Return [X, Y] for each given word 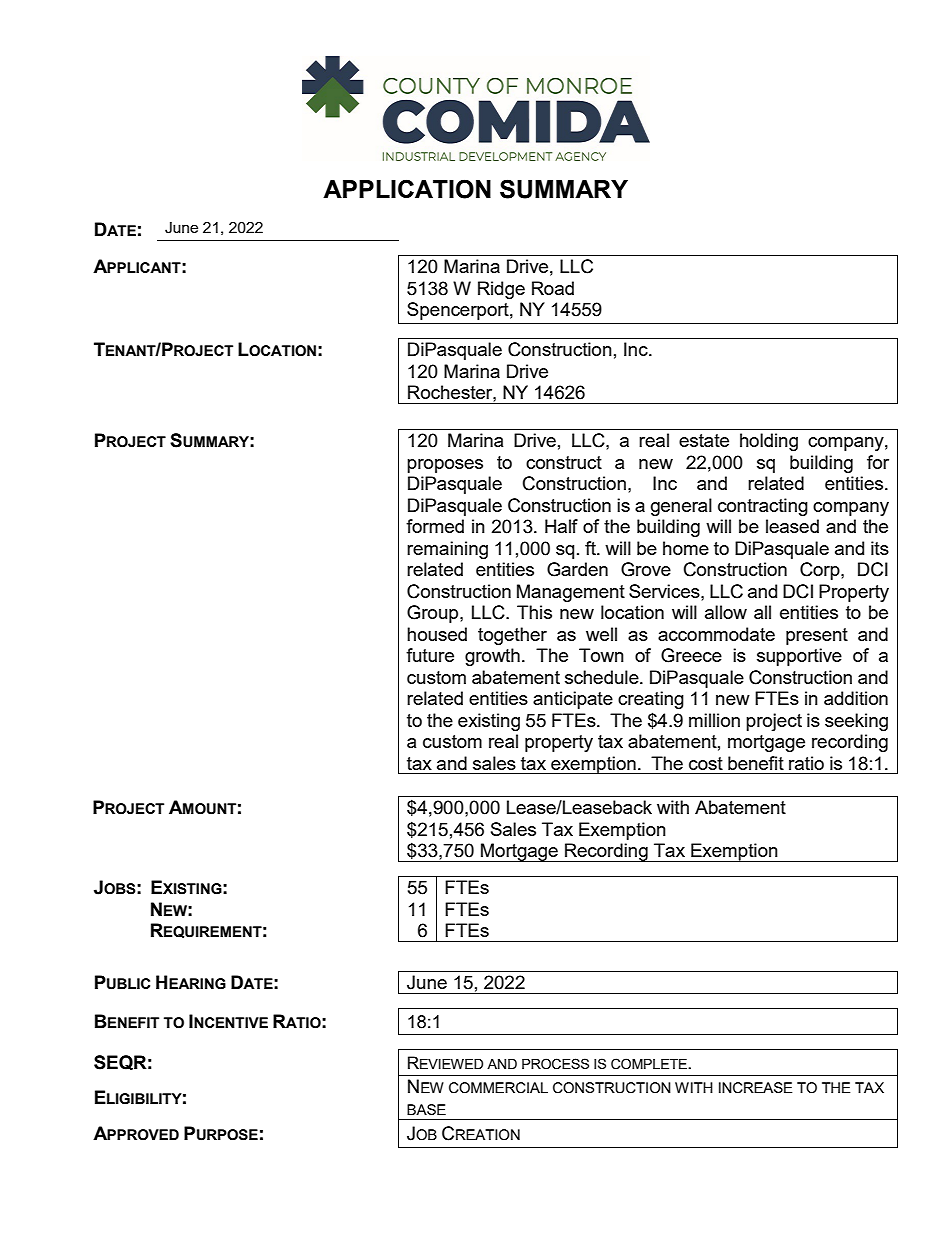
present [817, 636]
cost [706, 763]
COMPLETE [650, 1064]
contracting [763, 507]
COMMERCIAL [498, 1088]
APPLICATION [407, 189]
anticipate [573, 700]
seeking [856, 722]
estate [704, 440]
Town [601, 655]
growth [492, 657]
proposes [445, 466]
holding [769, 442]
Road [553, 288]
